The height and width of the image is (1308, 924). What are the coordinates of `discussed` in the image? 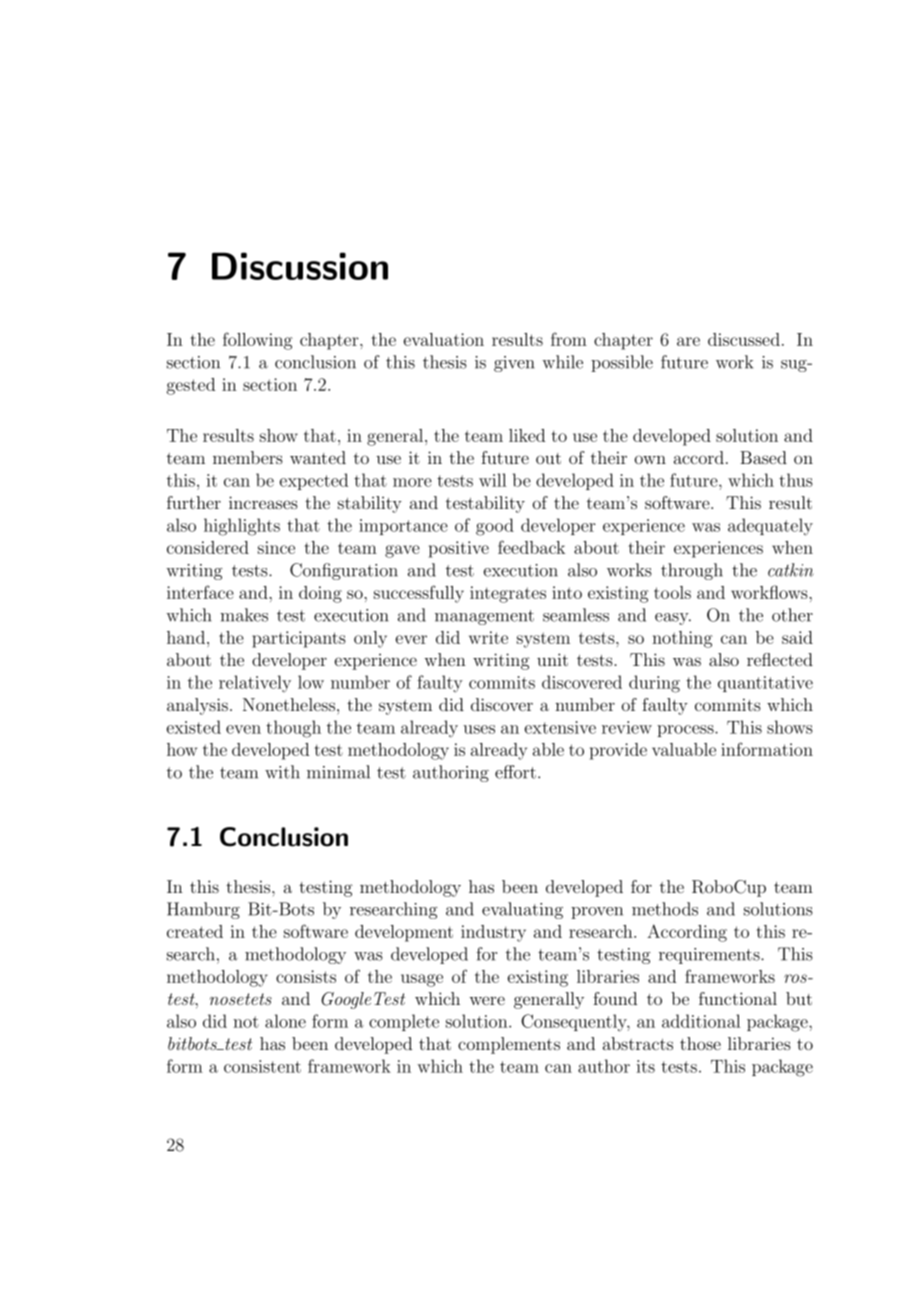 It's located at (744, 339).
